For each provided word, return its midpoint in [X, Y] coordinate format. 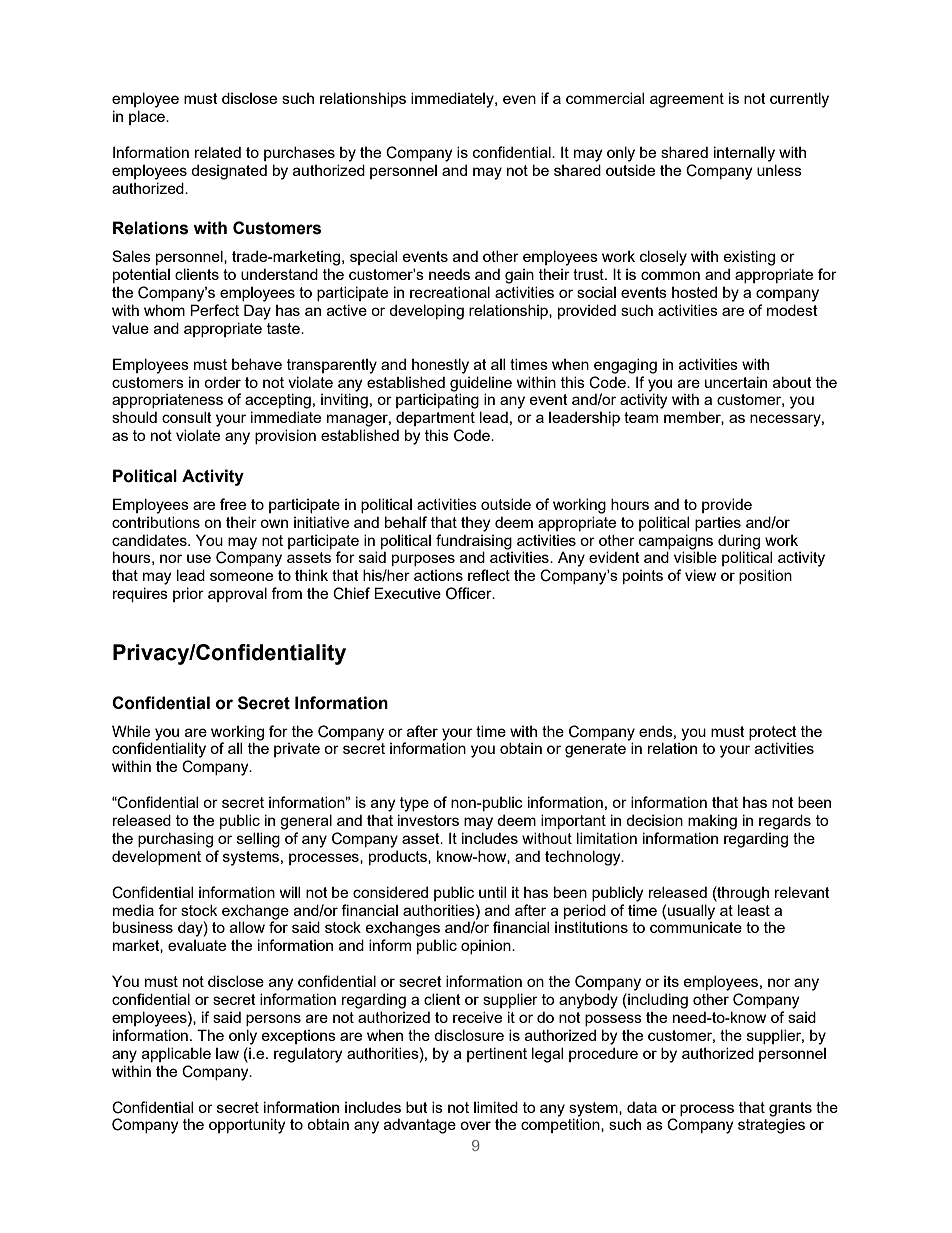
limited [496, 1107]
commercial [605, 98]
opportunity [247, 1126]
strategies [771, 1126]
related [218, 152]
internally [744, 154]
